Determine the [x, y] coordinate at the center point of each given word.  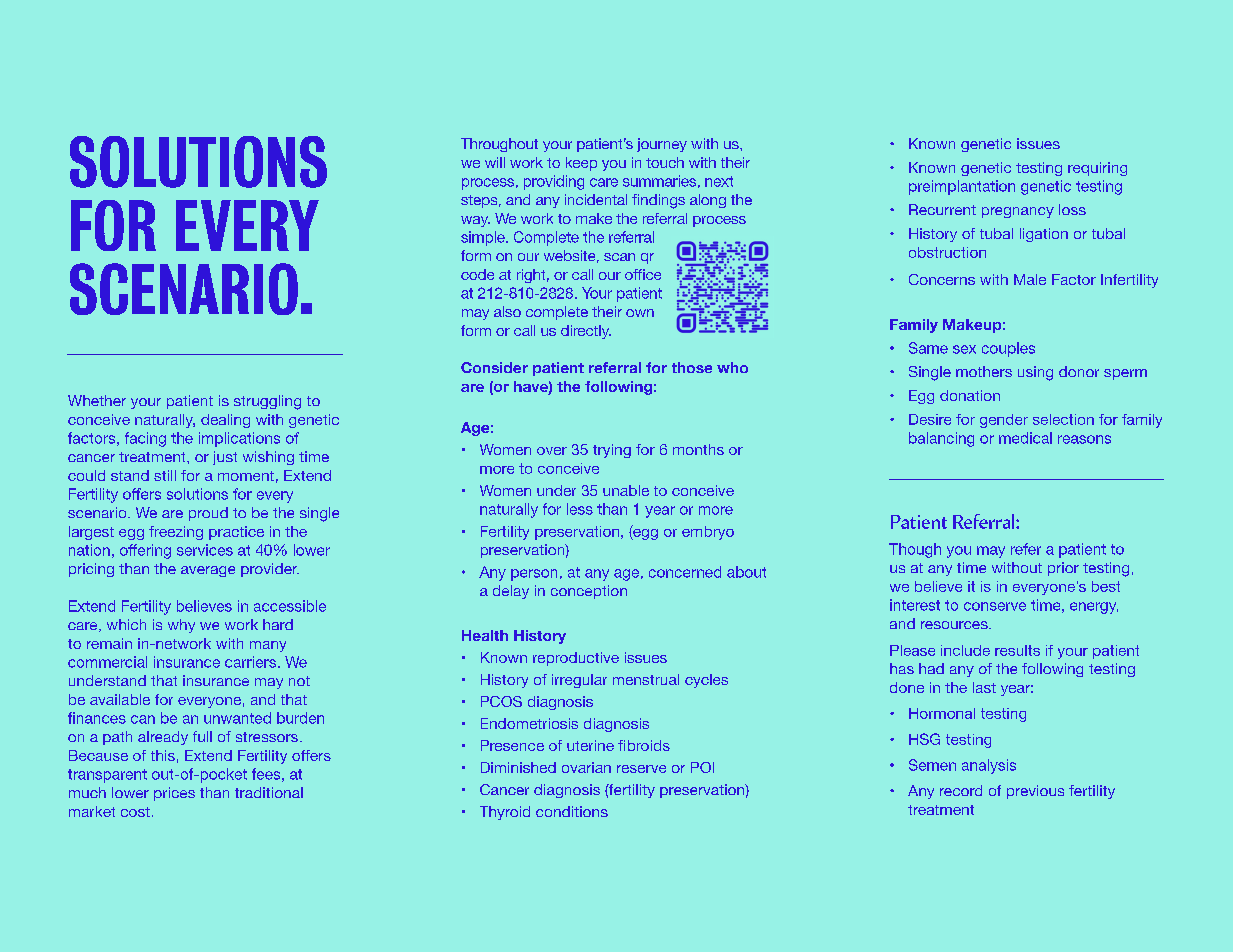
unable [626, 490]
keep [581, 164]
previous [1035, 792]
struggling [267, 402]
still [165, 475]
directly [586, 332]
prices [174, 794]
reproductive [576, 659]
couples [1008, 349]
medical [1025, 438]
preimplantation [962, 187]
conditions [572, 811]
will [495, 162]
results [1017, 650]
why [181, 626]
